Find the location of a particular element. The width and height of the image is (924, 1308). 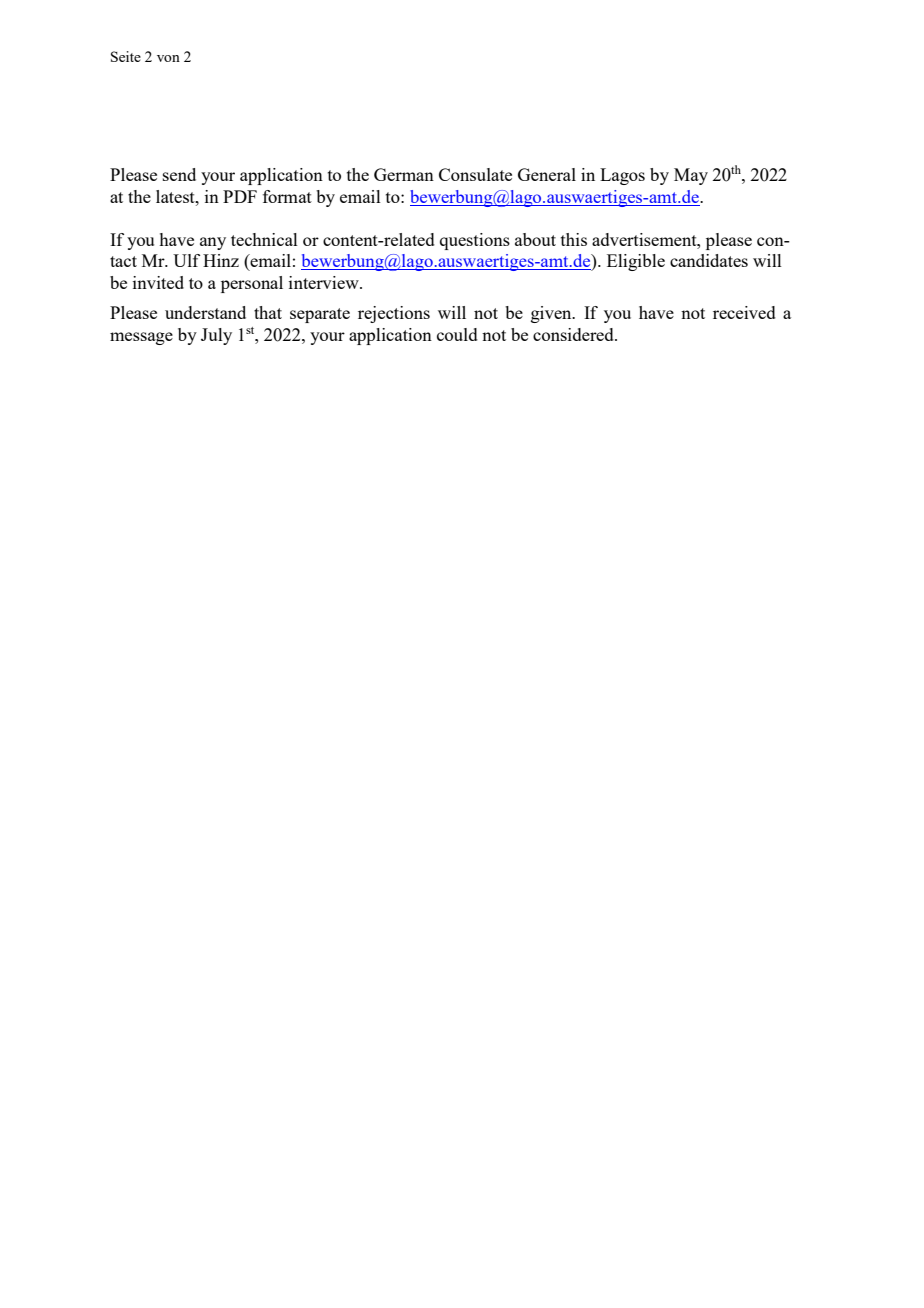

this is located at coordinates (574, 239).
